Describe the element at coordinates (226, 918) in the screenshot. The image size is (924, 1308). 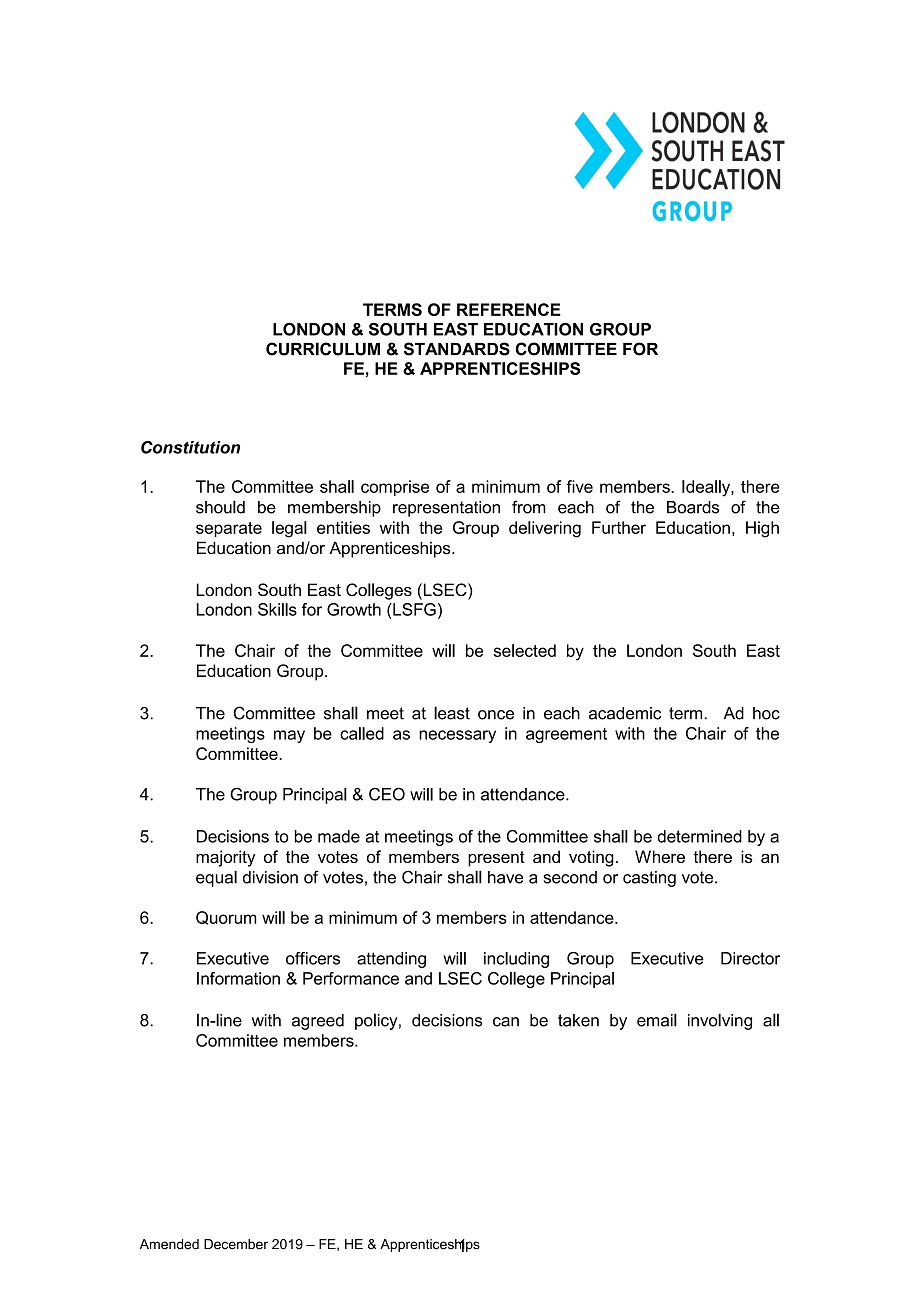
I see `Quorum` at that location.
